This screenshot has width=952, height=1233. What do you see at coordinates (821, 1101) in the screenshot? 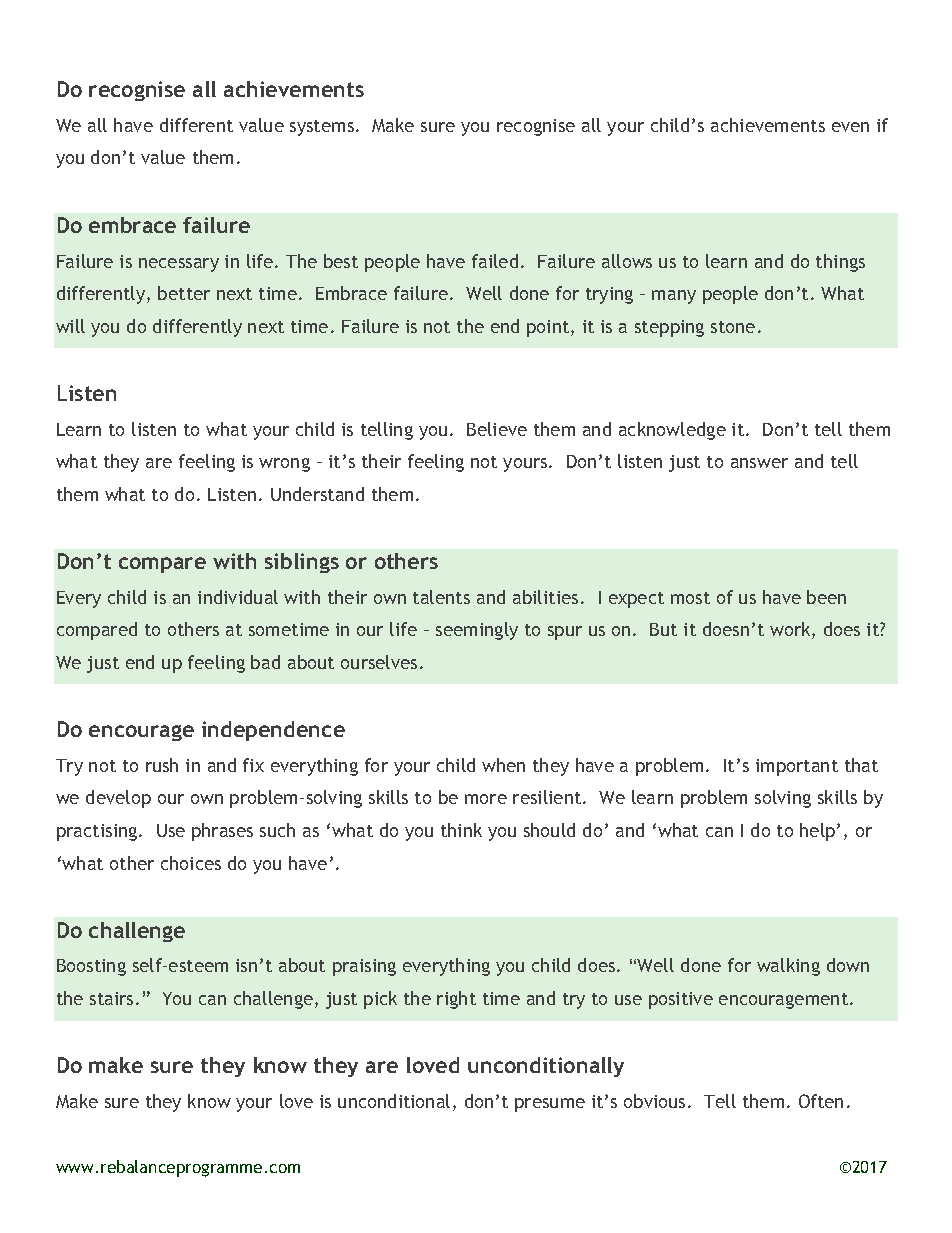
I see `Often` at bounding box center [821, 1101].
